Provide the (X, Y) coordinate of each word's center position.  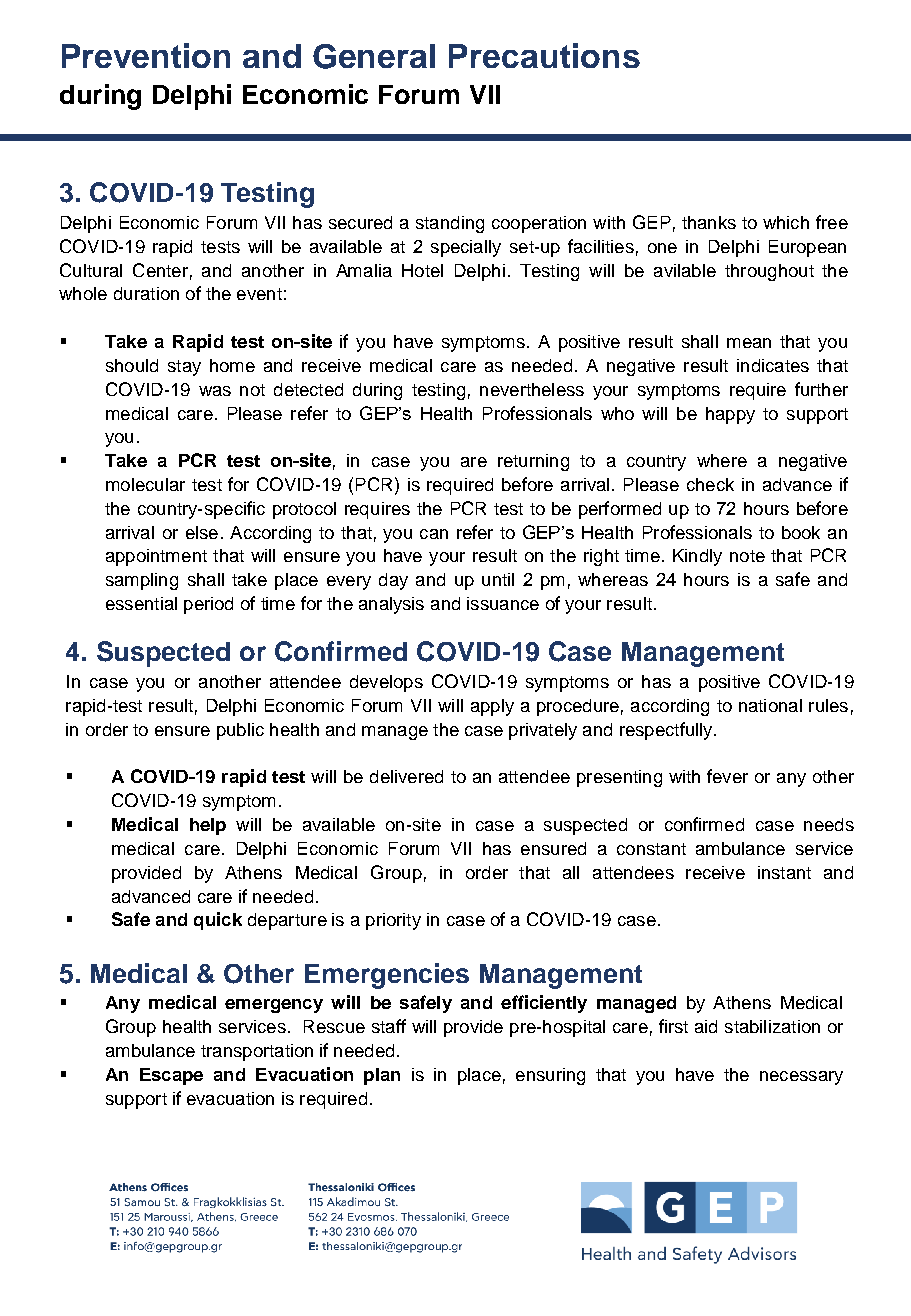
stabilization (772, 1026)
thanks (709, 222)
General (374, 56)
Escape (171, 1076)
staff (389, 1026)
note (747, 556)
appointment (156, 557)
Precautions (544, 55)
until (498, 579)
